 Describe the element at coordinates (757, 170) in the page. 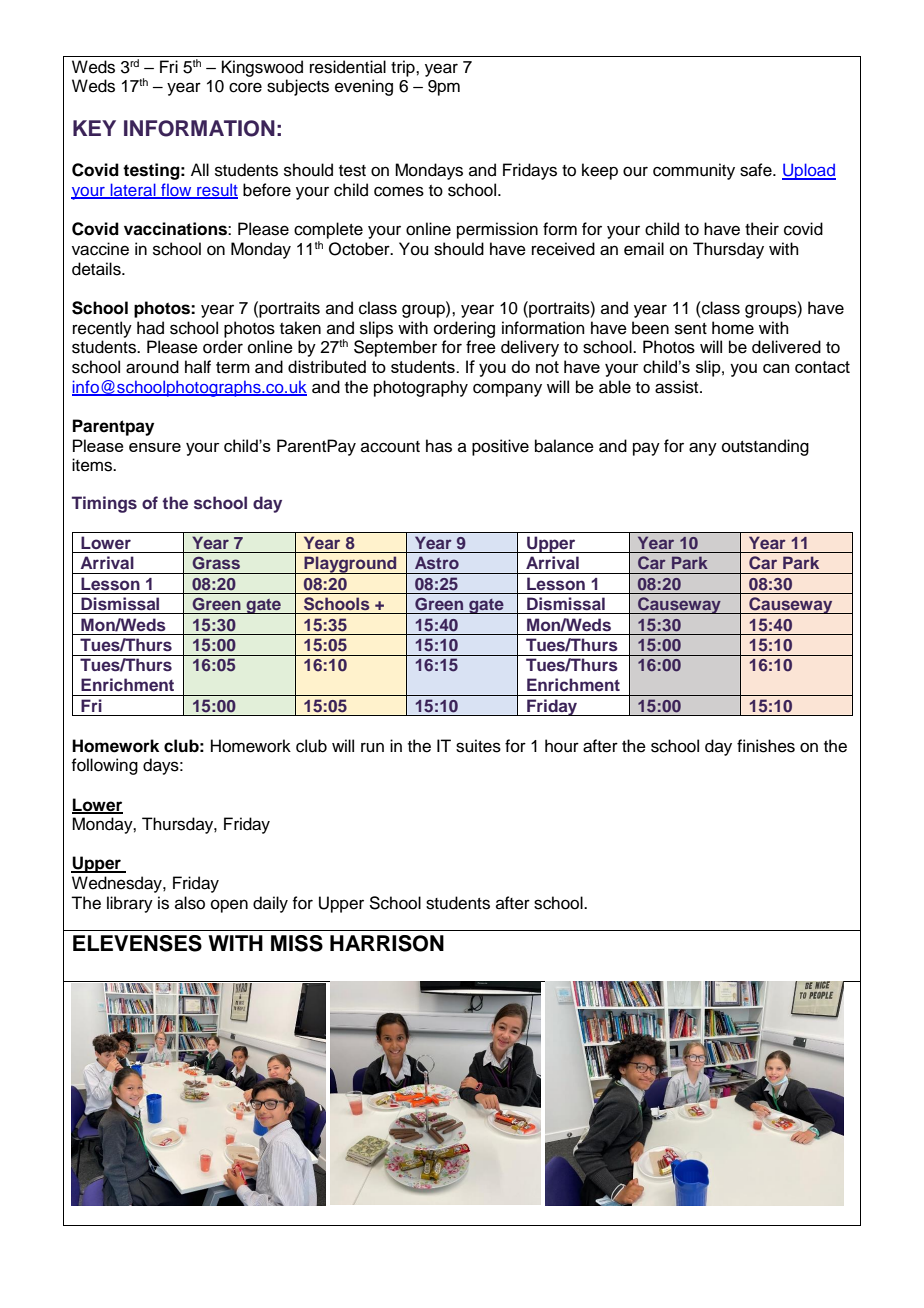

I see `safe` at that location.
